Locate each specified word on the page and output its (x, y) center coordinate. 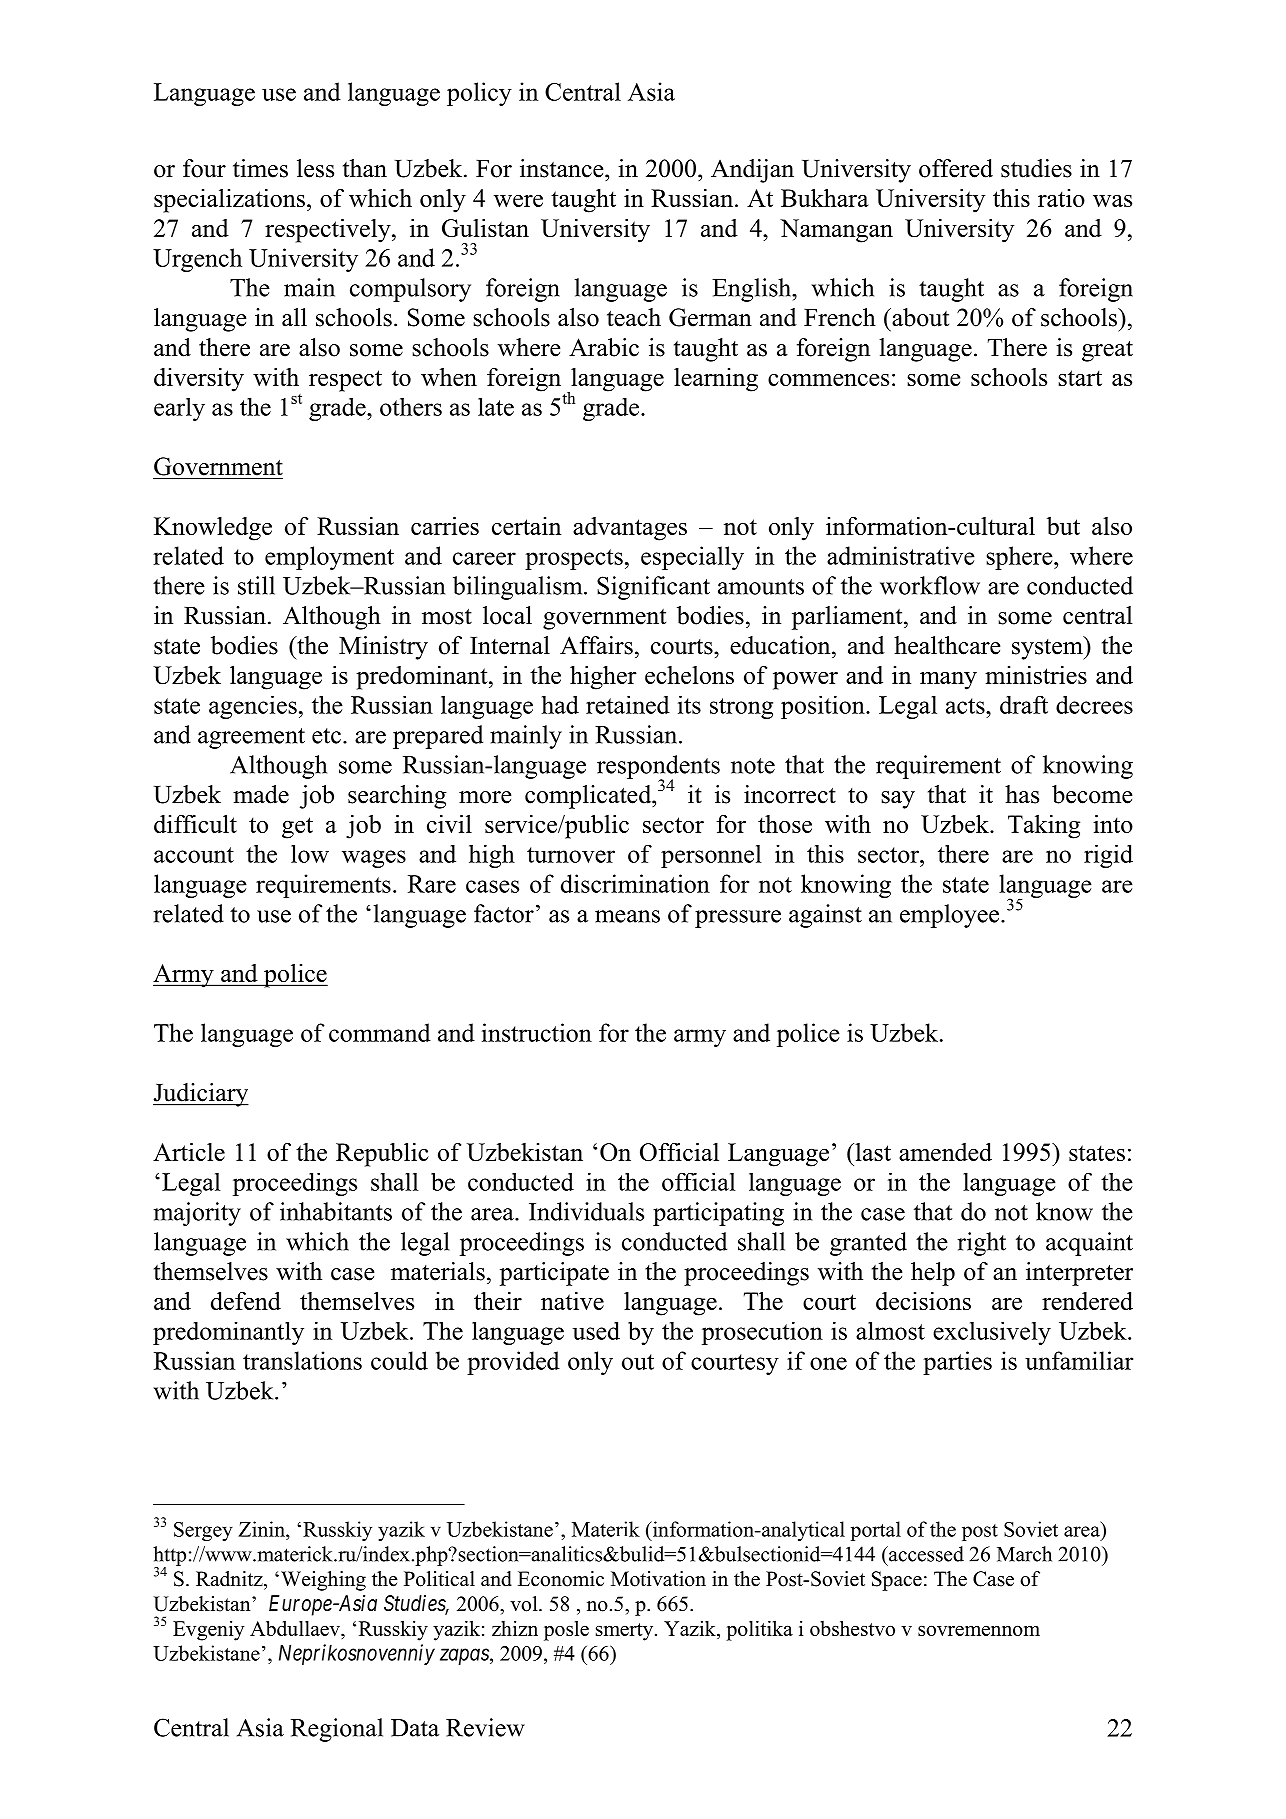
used (596, 1331)
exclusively (992, 1333)
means (627, 916)
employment (329, 558)
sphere (1021, 558)
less (315, 168)
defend (246, 1301)
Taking (1044, 827)
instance (563, 168)
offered (956, 168)
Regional (337, 1730)
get (297, 828)
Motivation (658, 1579)
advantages (630, 529)
